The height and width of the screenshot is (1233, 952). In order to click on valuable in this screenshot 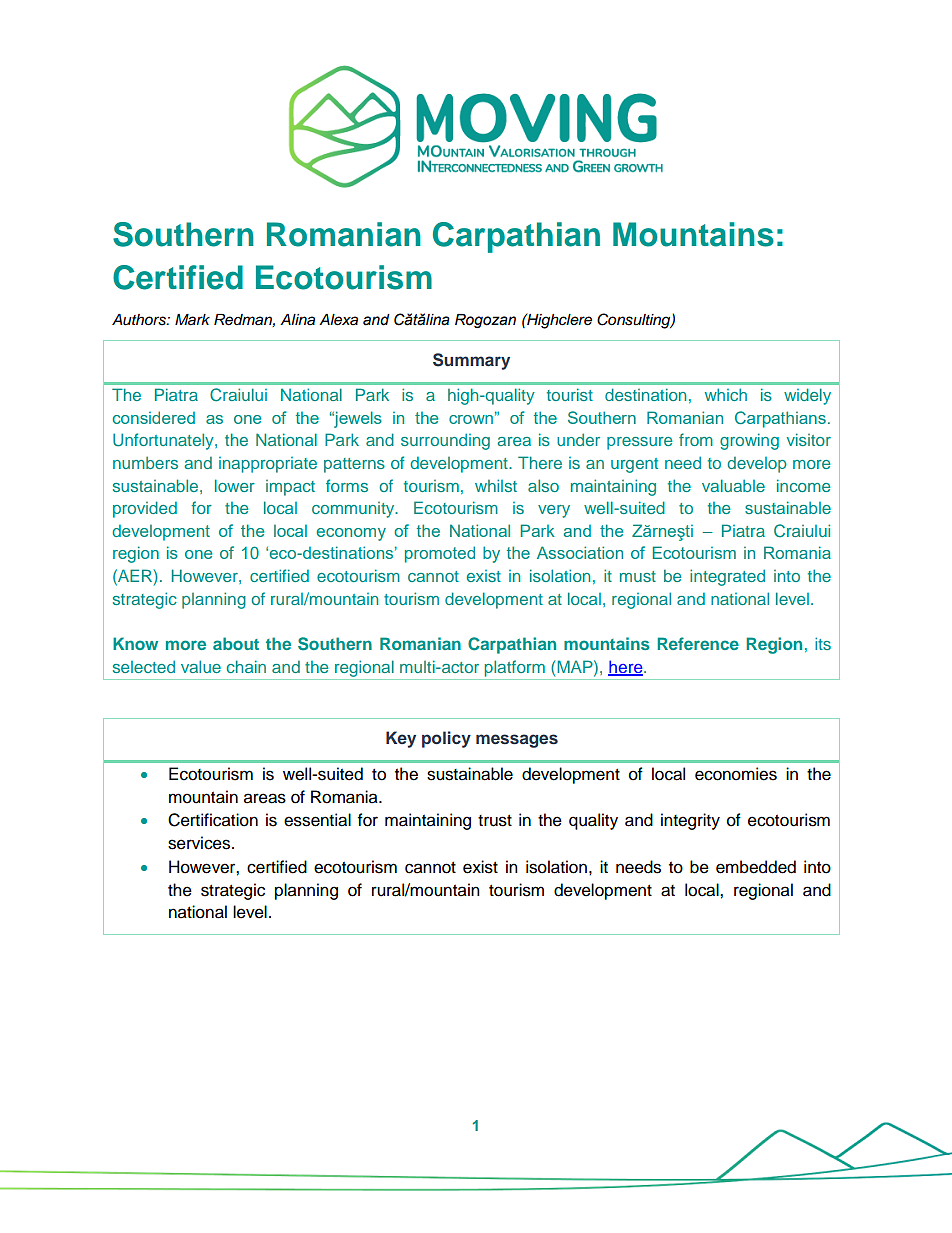, I will do `click(733, 485)`.
